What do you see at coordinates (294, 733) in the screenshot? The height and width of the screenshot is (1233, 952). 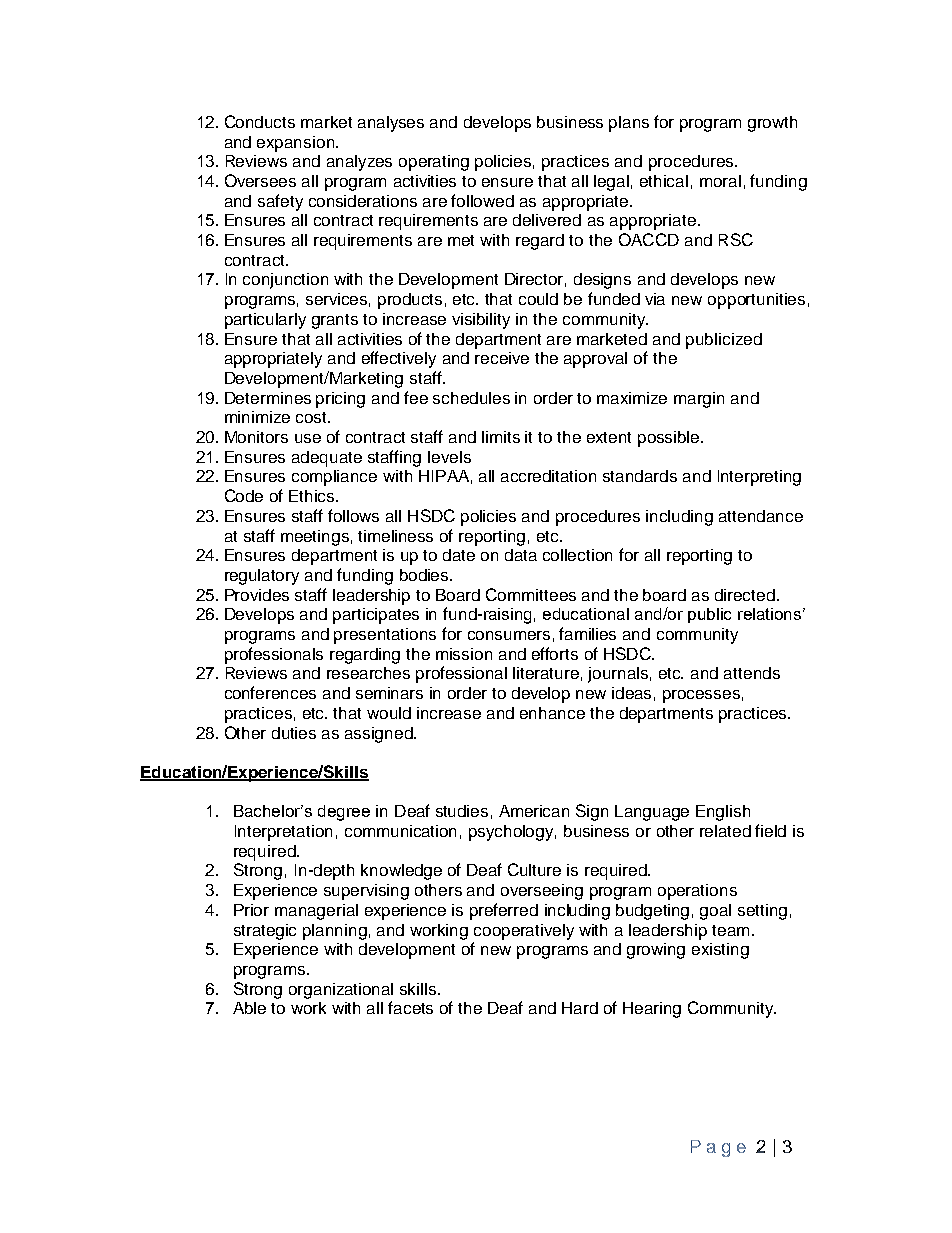 I see `duties` at bounding box center [294, 733].
